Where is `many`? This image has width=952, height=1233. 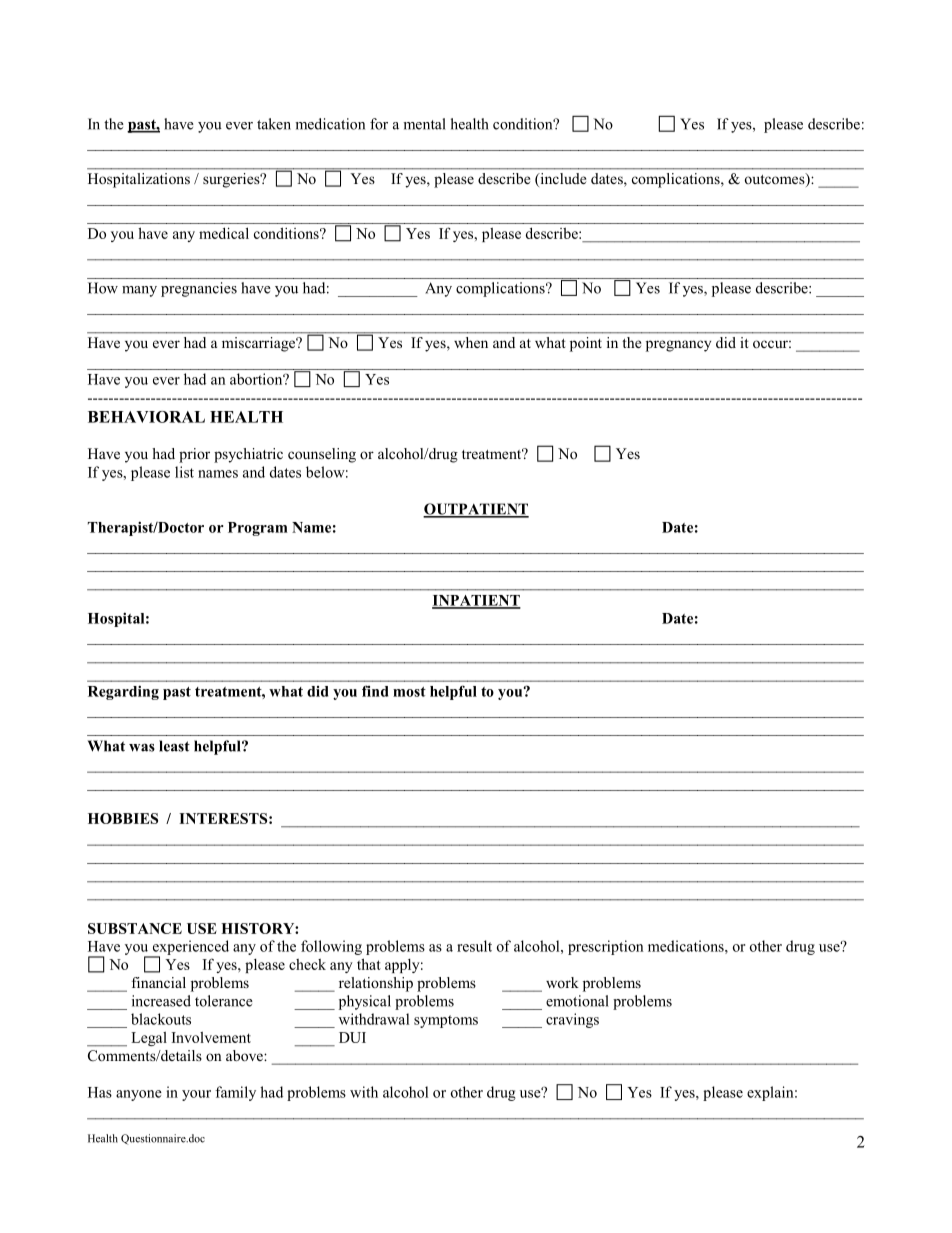 many is located at coordinates (139, 291).
